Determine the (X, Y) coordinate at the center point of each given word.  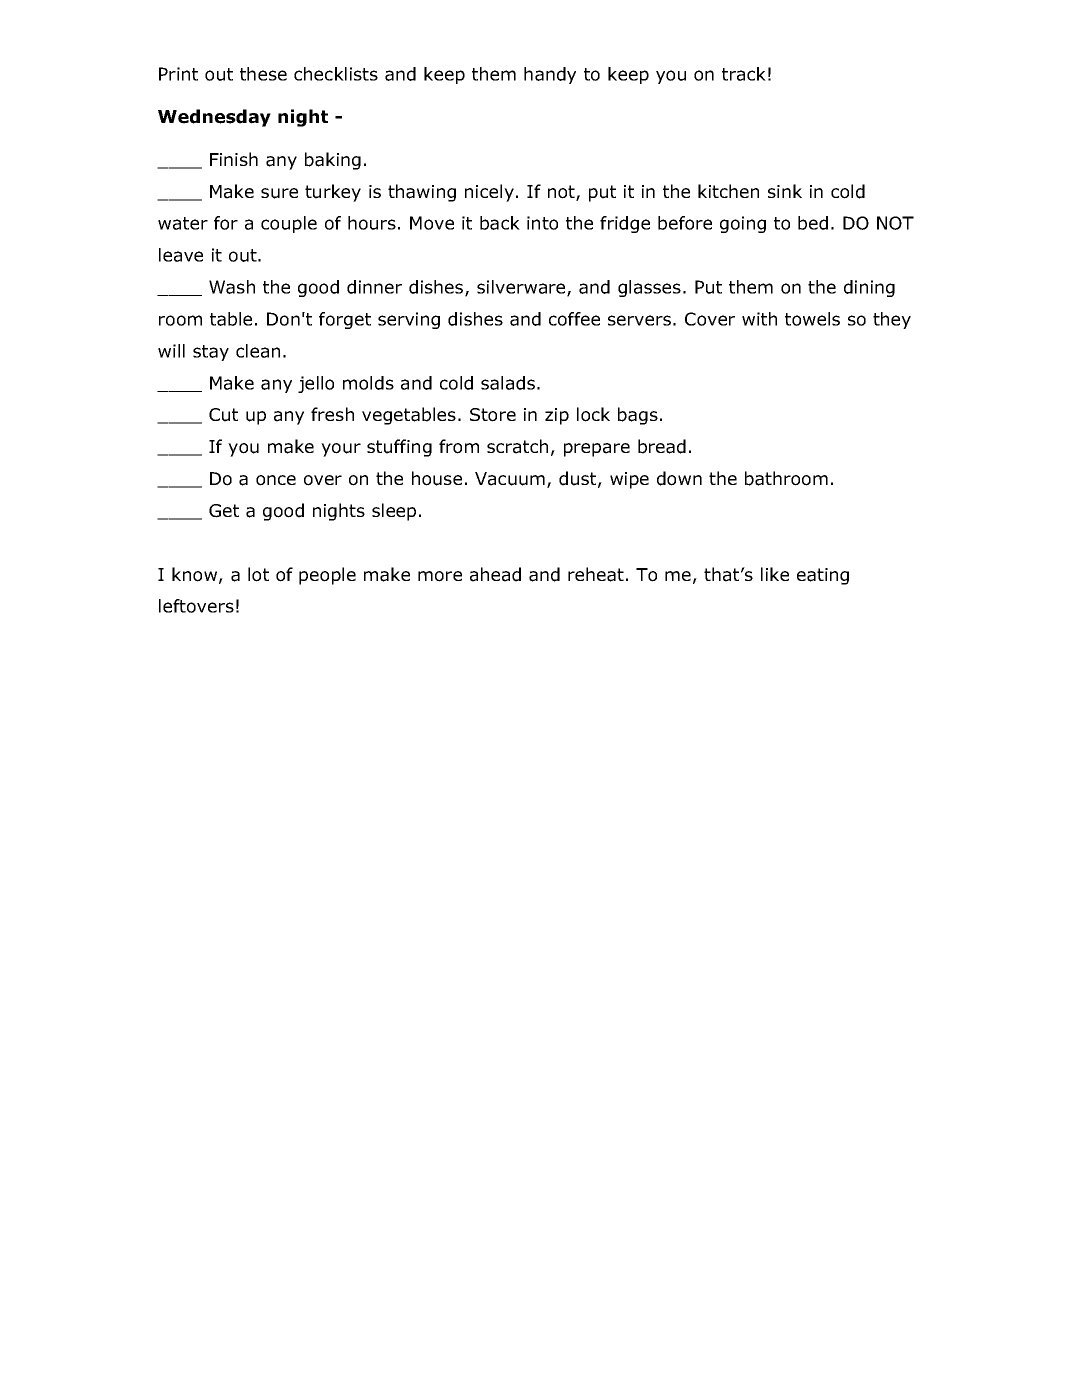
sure (279, 193)
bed (813, 223)
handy (550, 75)
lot (258, 574)
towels (812, 319)
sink (785, 191)
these (263, 74)
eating (823, 576)
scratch (517, 446)
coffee (574, 319)
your (341, 450)
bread (662, 446)
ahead (495, 574)
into (542, 223)
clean (258, 351)
